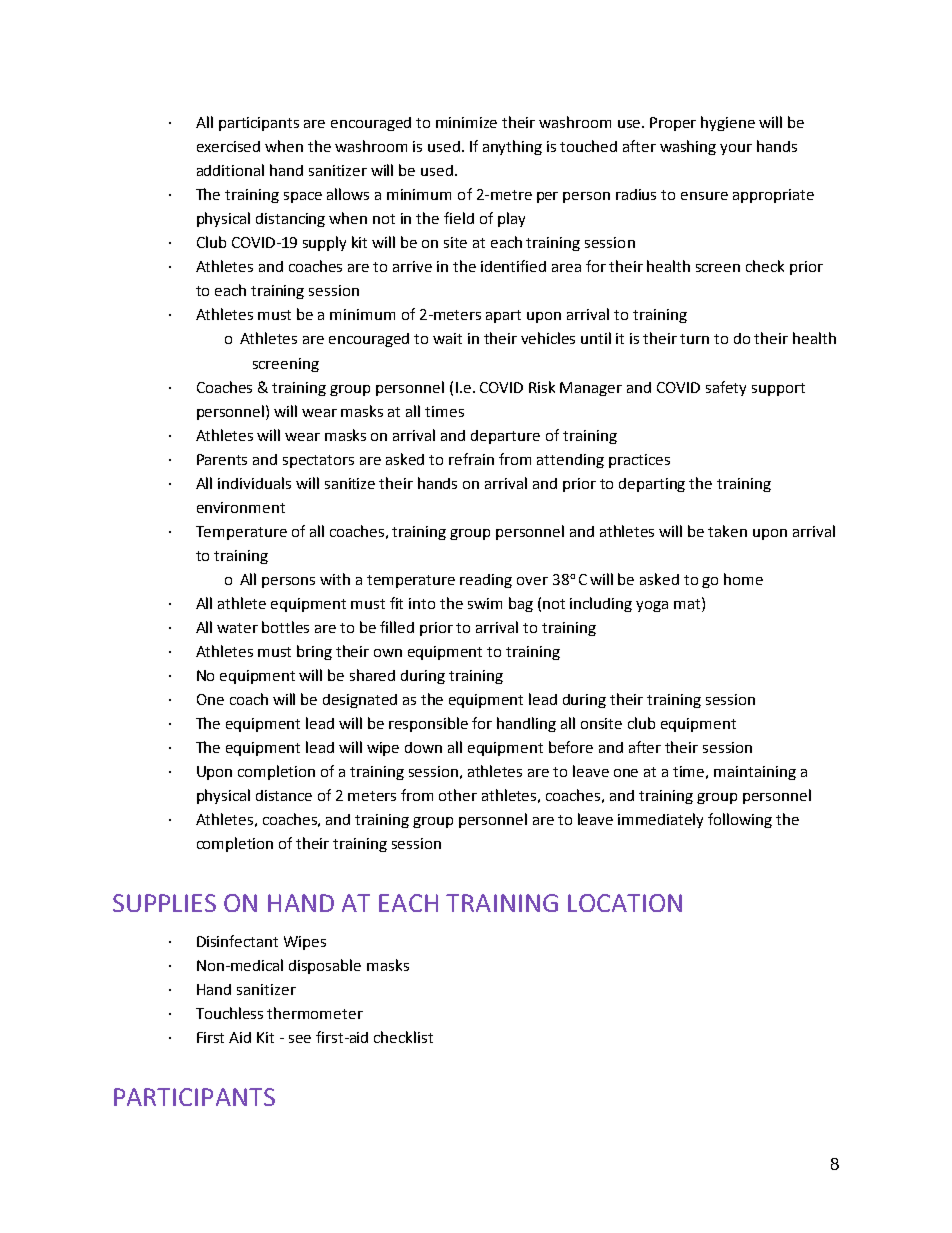 The height and width of the document is (1233, 952). I want to click on thermometer, so click(315, 1013).
